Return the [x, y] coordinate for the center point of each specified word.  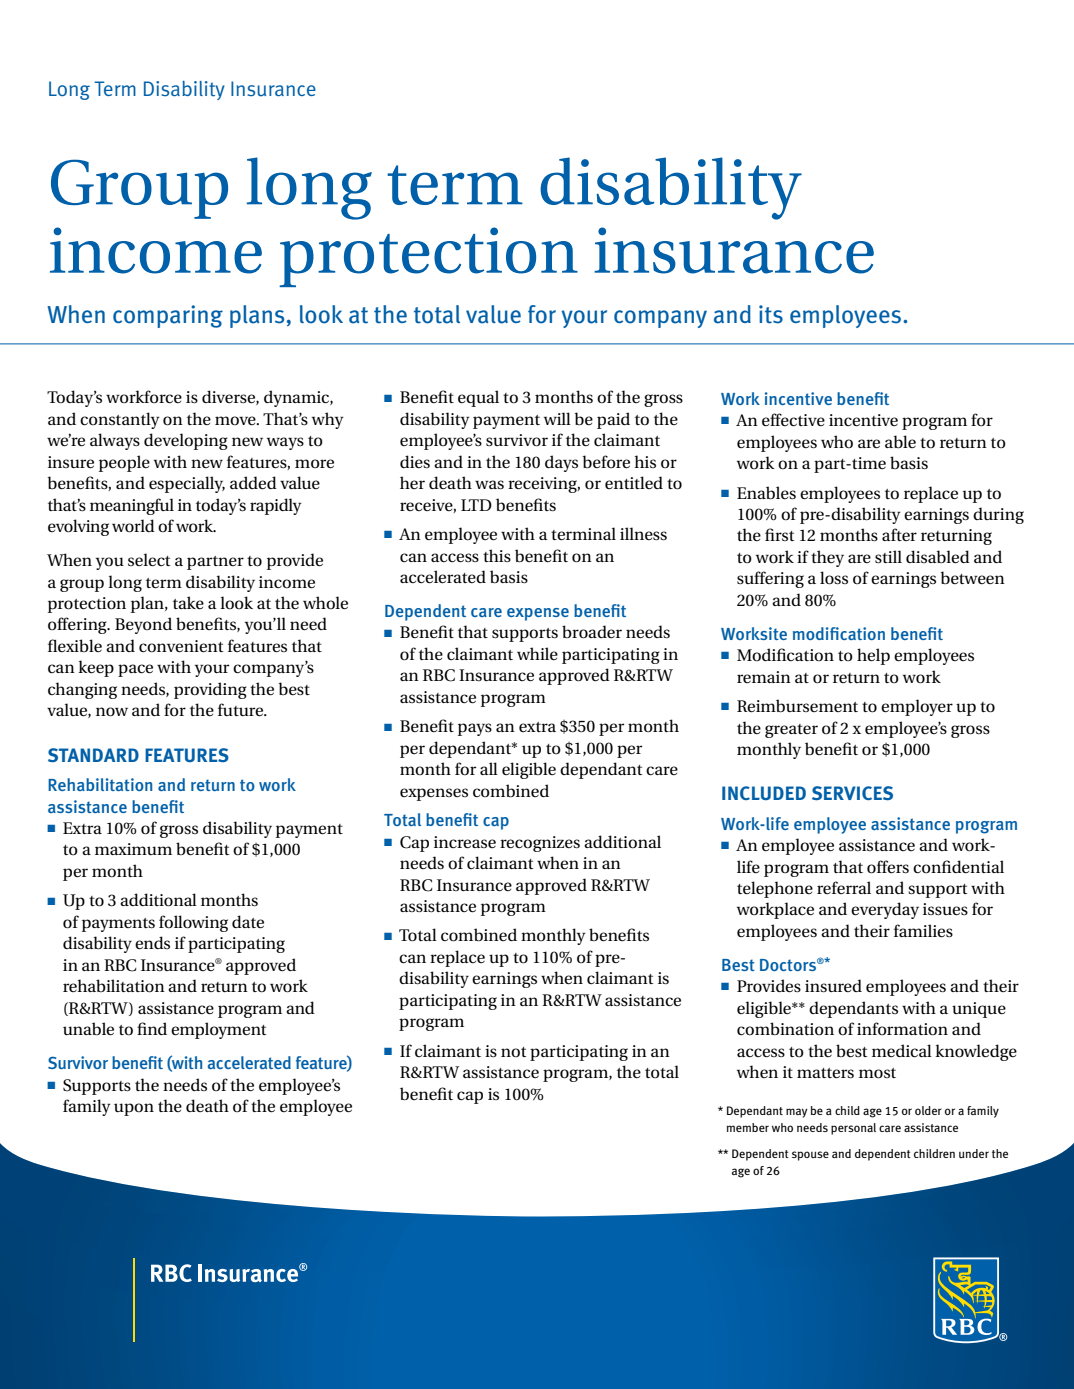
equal [478, 398]
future [242, 710]
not [513, 1052]
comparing [168, 316]
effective [793, 420]
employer [917, 707]
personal [853, 1129]
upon [134, 1109]
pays [475, 729]
